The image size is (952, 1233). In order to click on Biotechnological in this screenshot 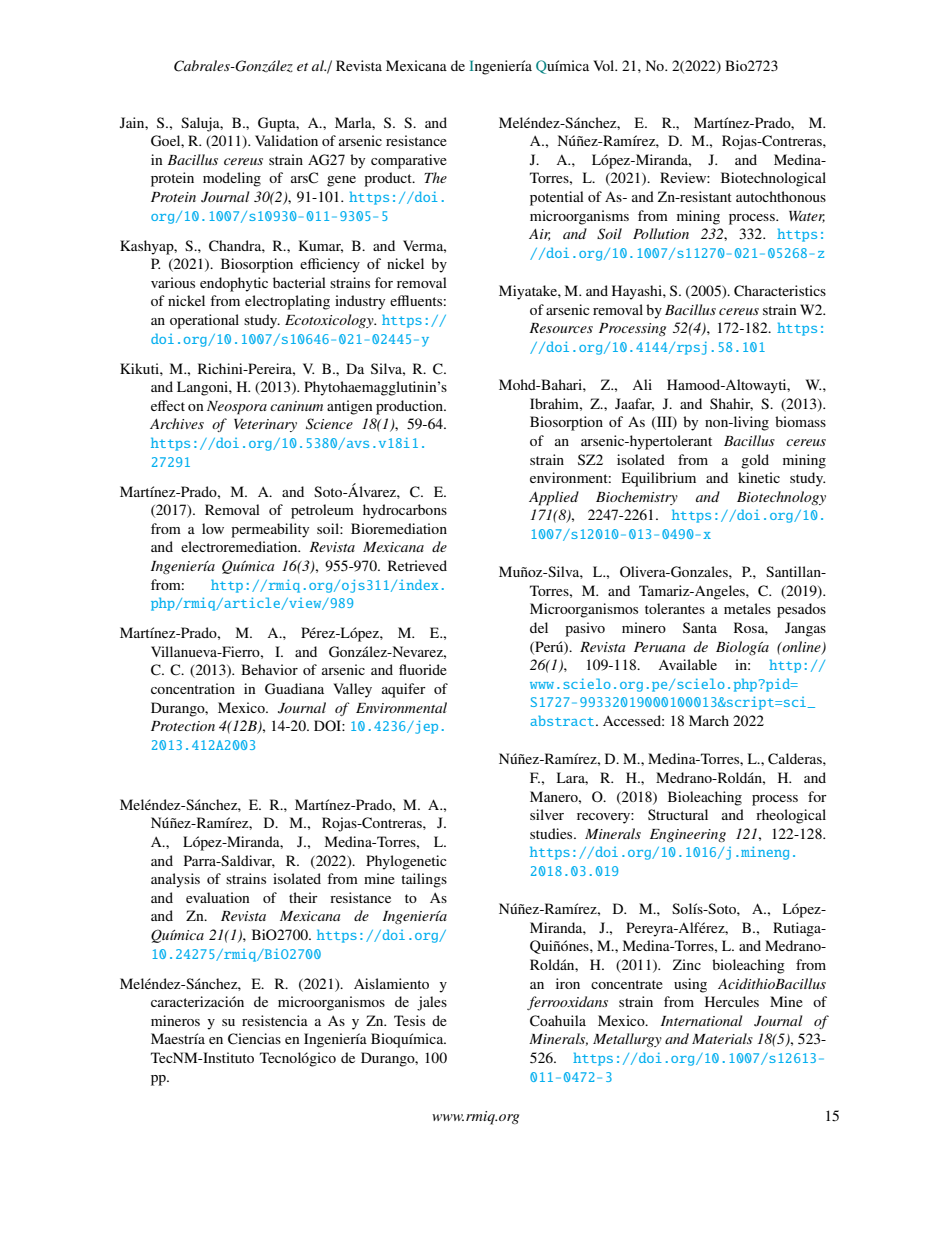, I will do `click(773, 179)`.
